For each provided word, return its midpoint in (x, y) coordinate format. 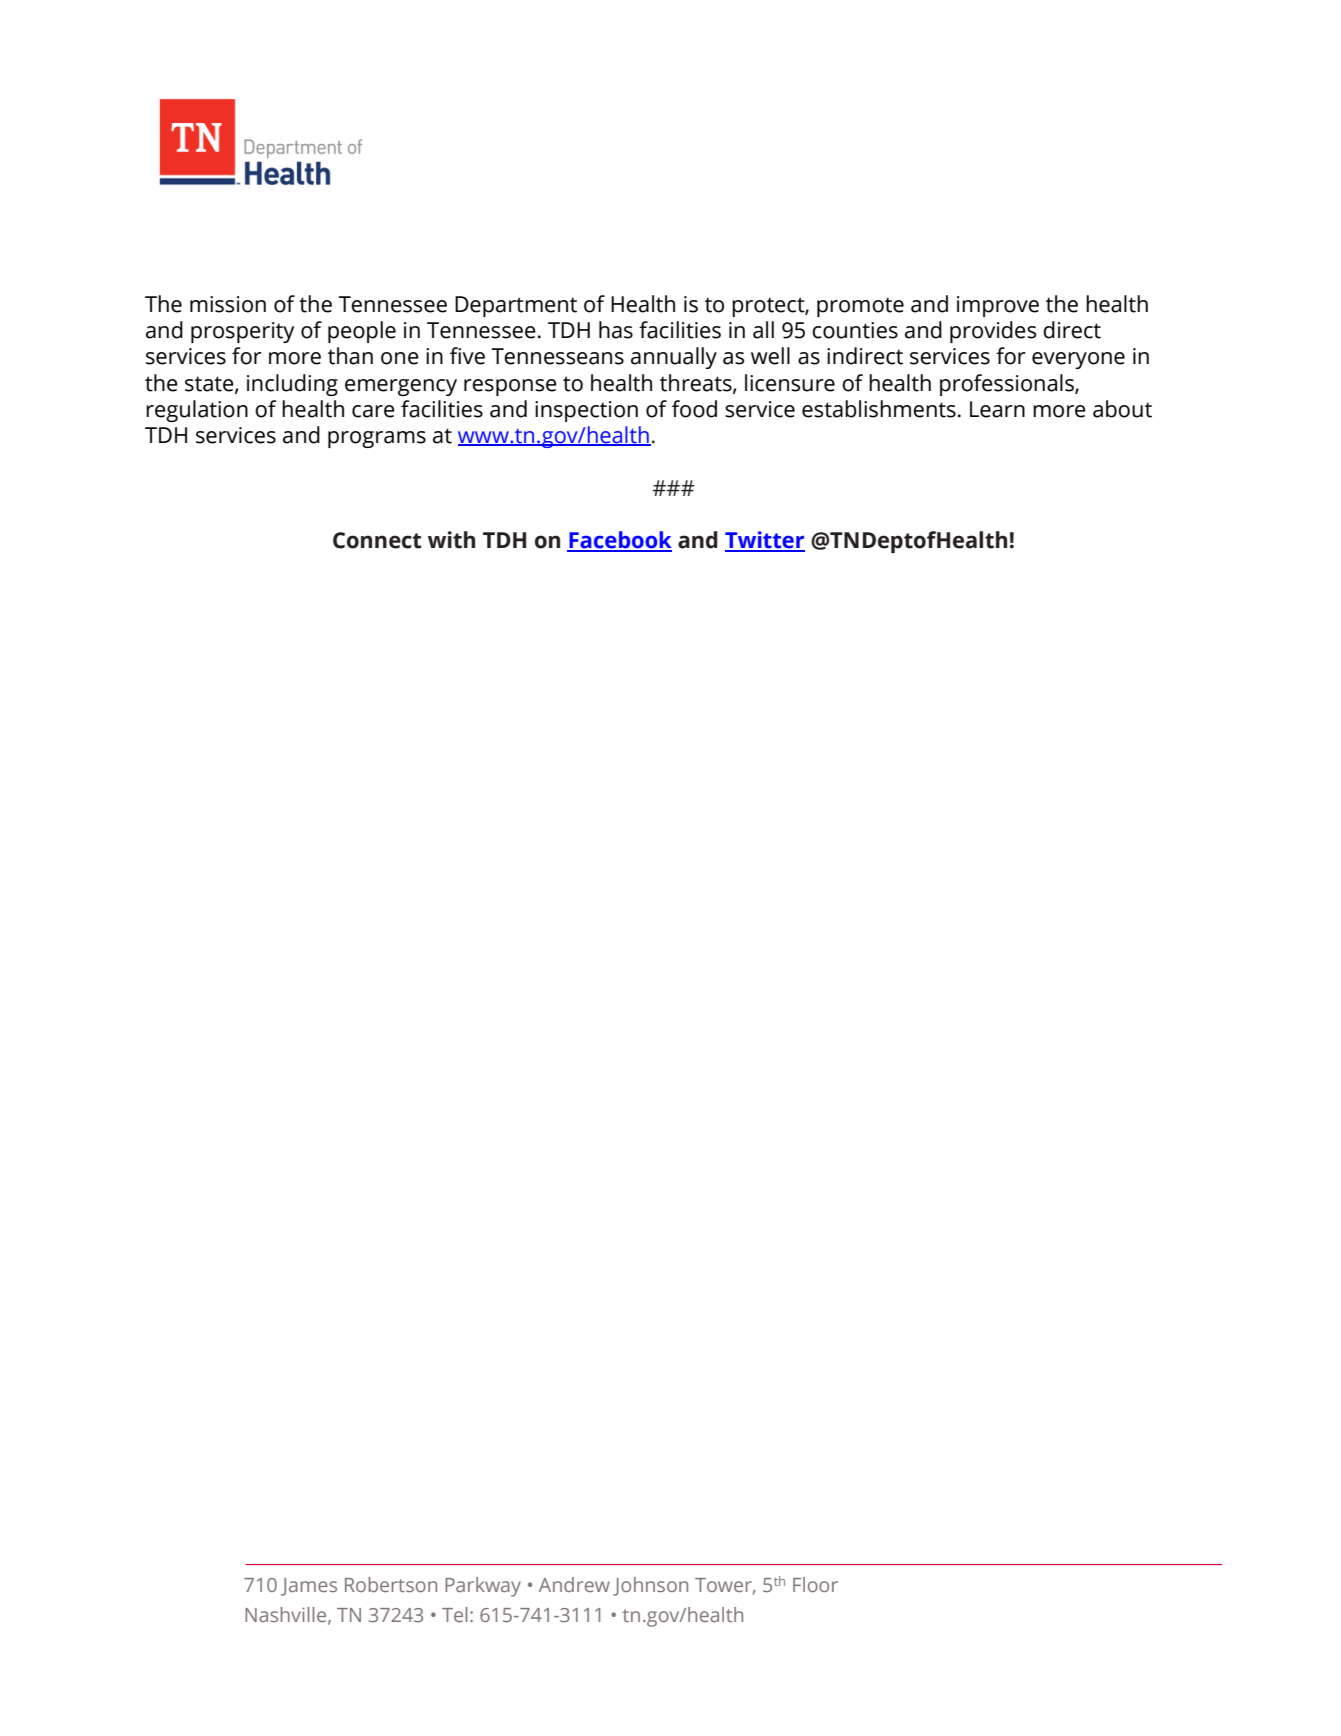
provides (993, 332)
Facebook (619, 541)
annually (674, 358)
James (309, 1587)
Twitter (765, 541)
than (350, 356)
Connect (377, 540)
